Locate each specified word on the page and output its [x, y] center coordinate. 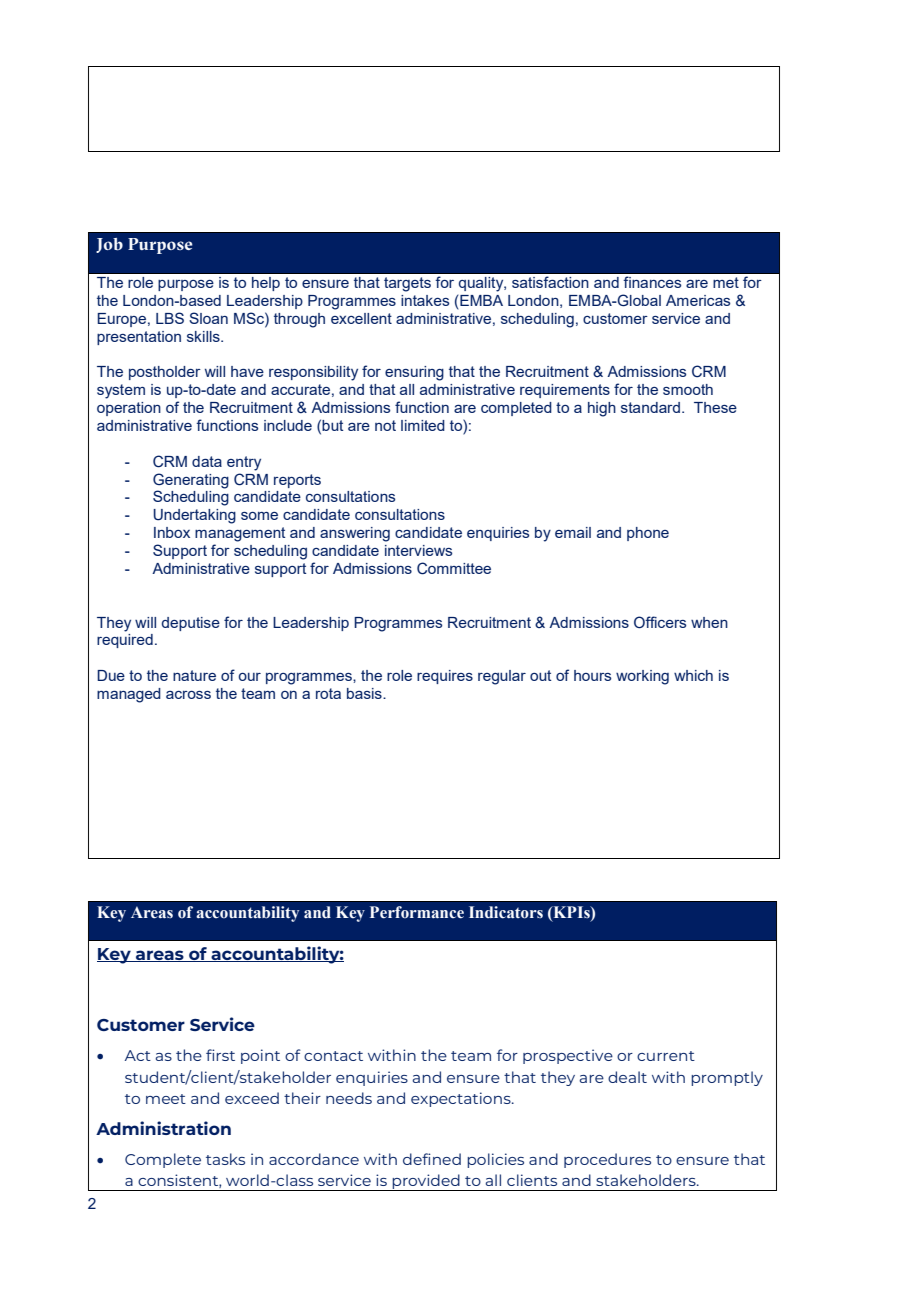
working [642, 677]
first [220, 1055]
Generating [191, 481]
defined [432, 1159]
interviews [418, 550]
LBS [170, 318]
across [188, 695]
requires [445, 677]
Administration [163, 1128]
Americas [698, 300]
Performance [417, 912]
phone [648, 534]
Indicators [506, 912]
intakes [425, 300]
